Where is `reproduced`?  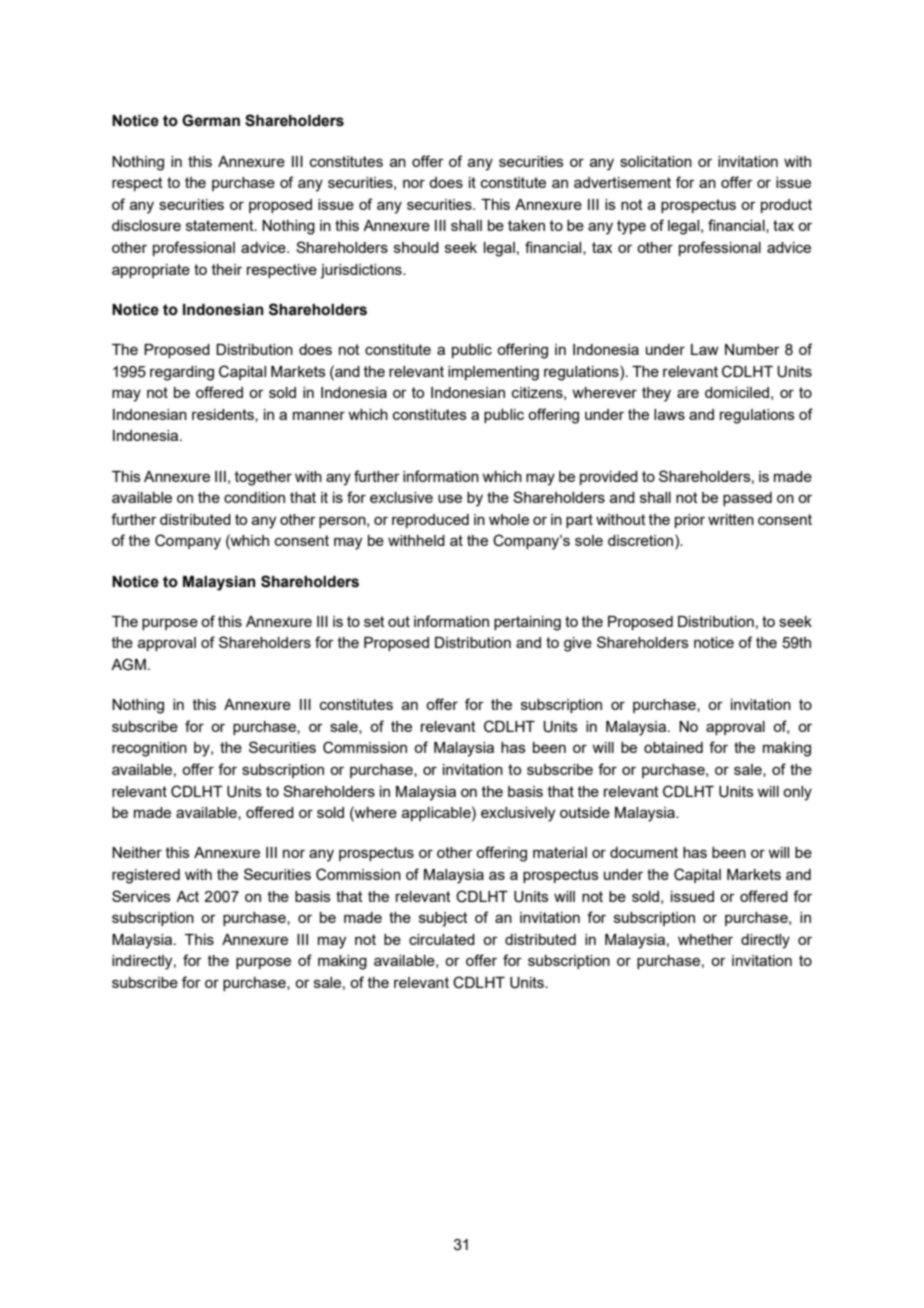 reproduced is located at coordinates (430, 521).
